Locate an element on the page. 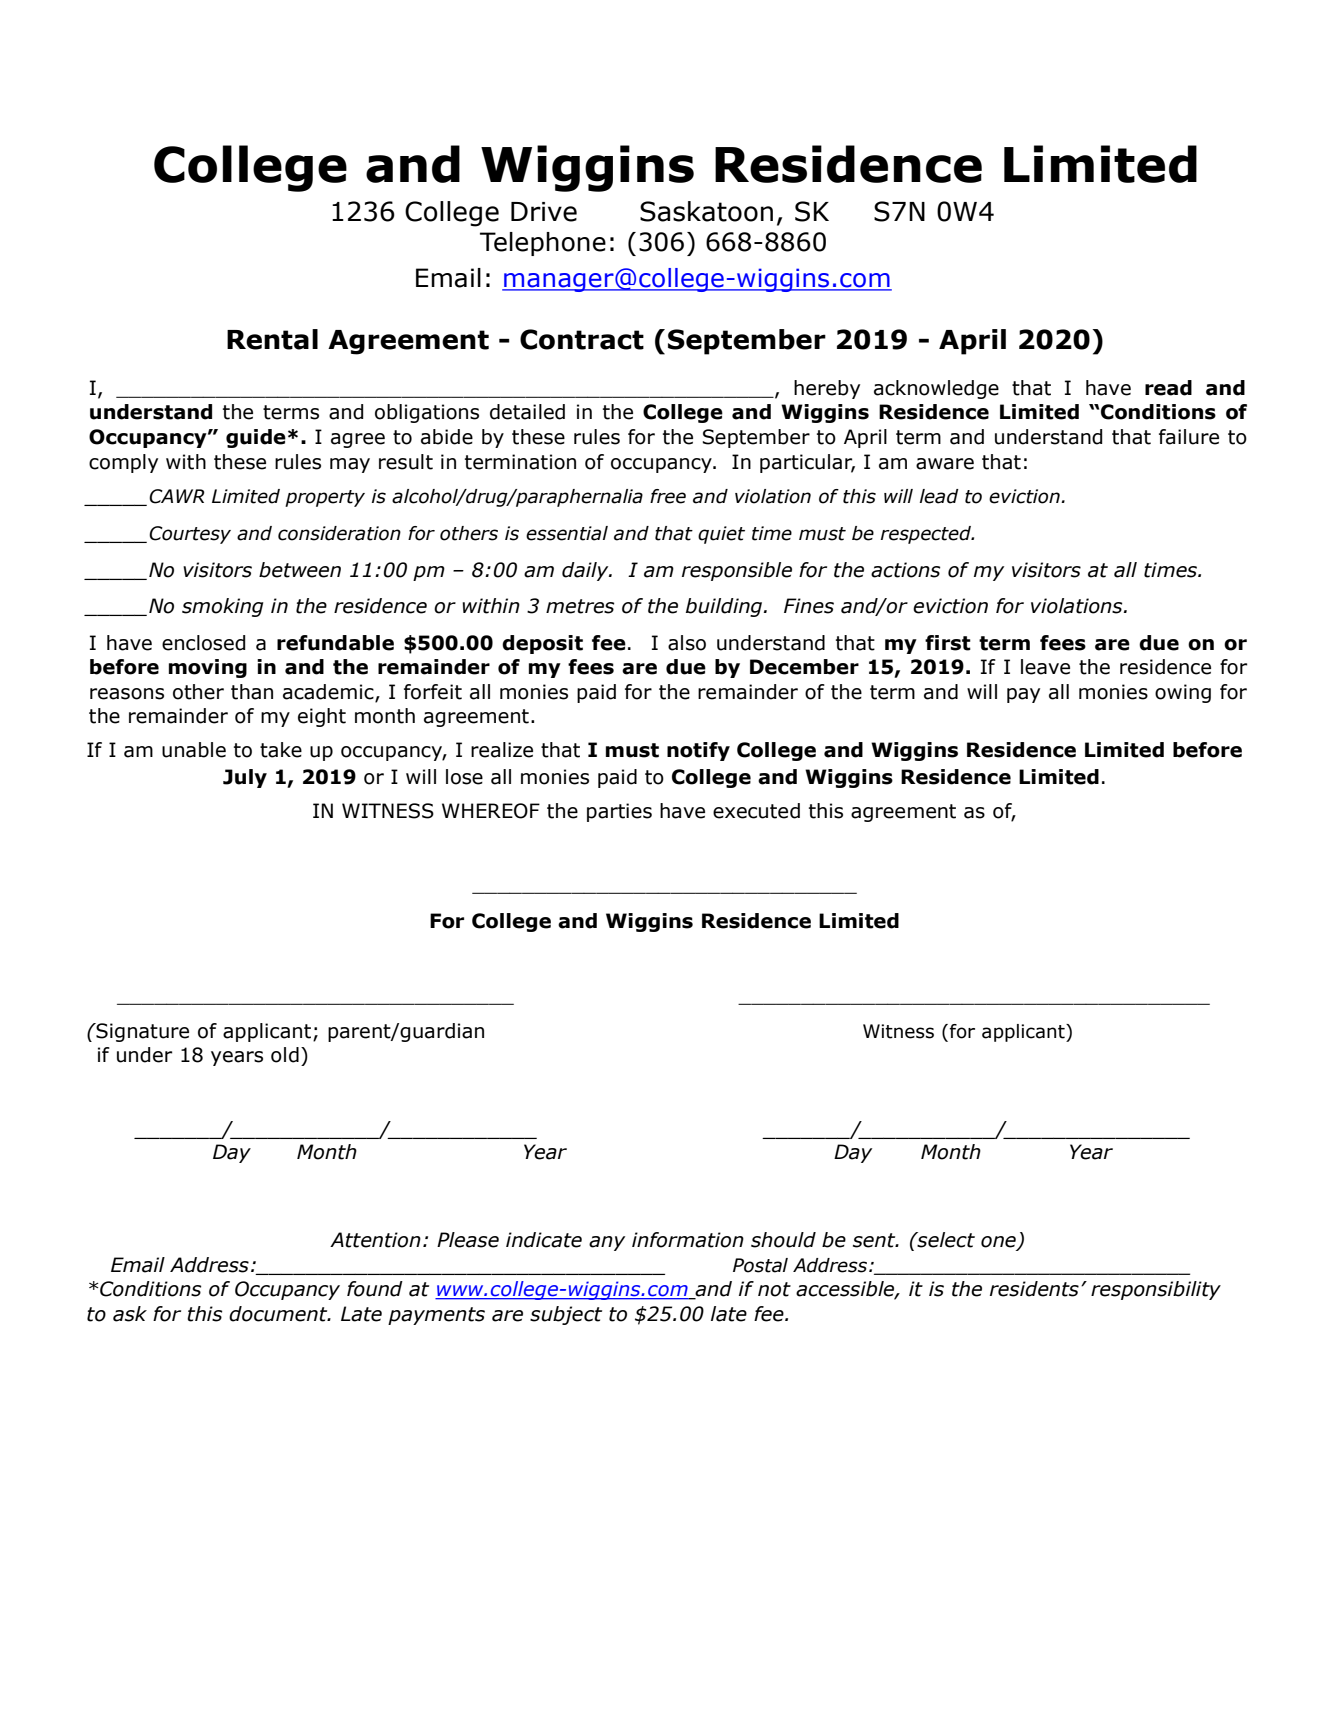 The width and height of the page is (1326, 1716). document is located at coordinates (279, 1314).
